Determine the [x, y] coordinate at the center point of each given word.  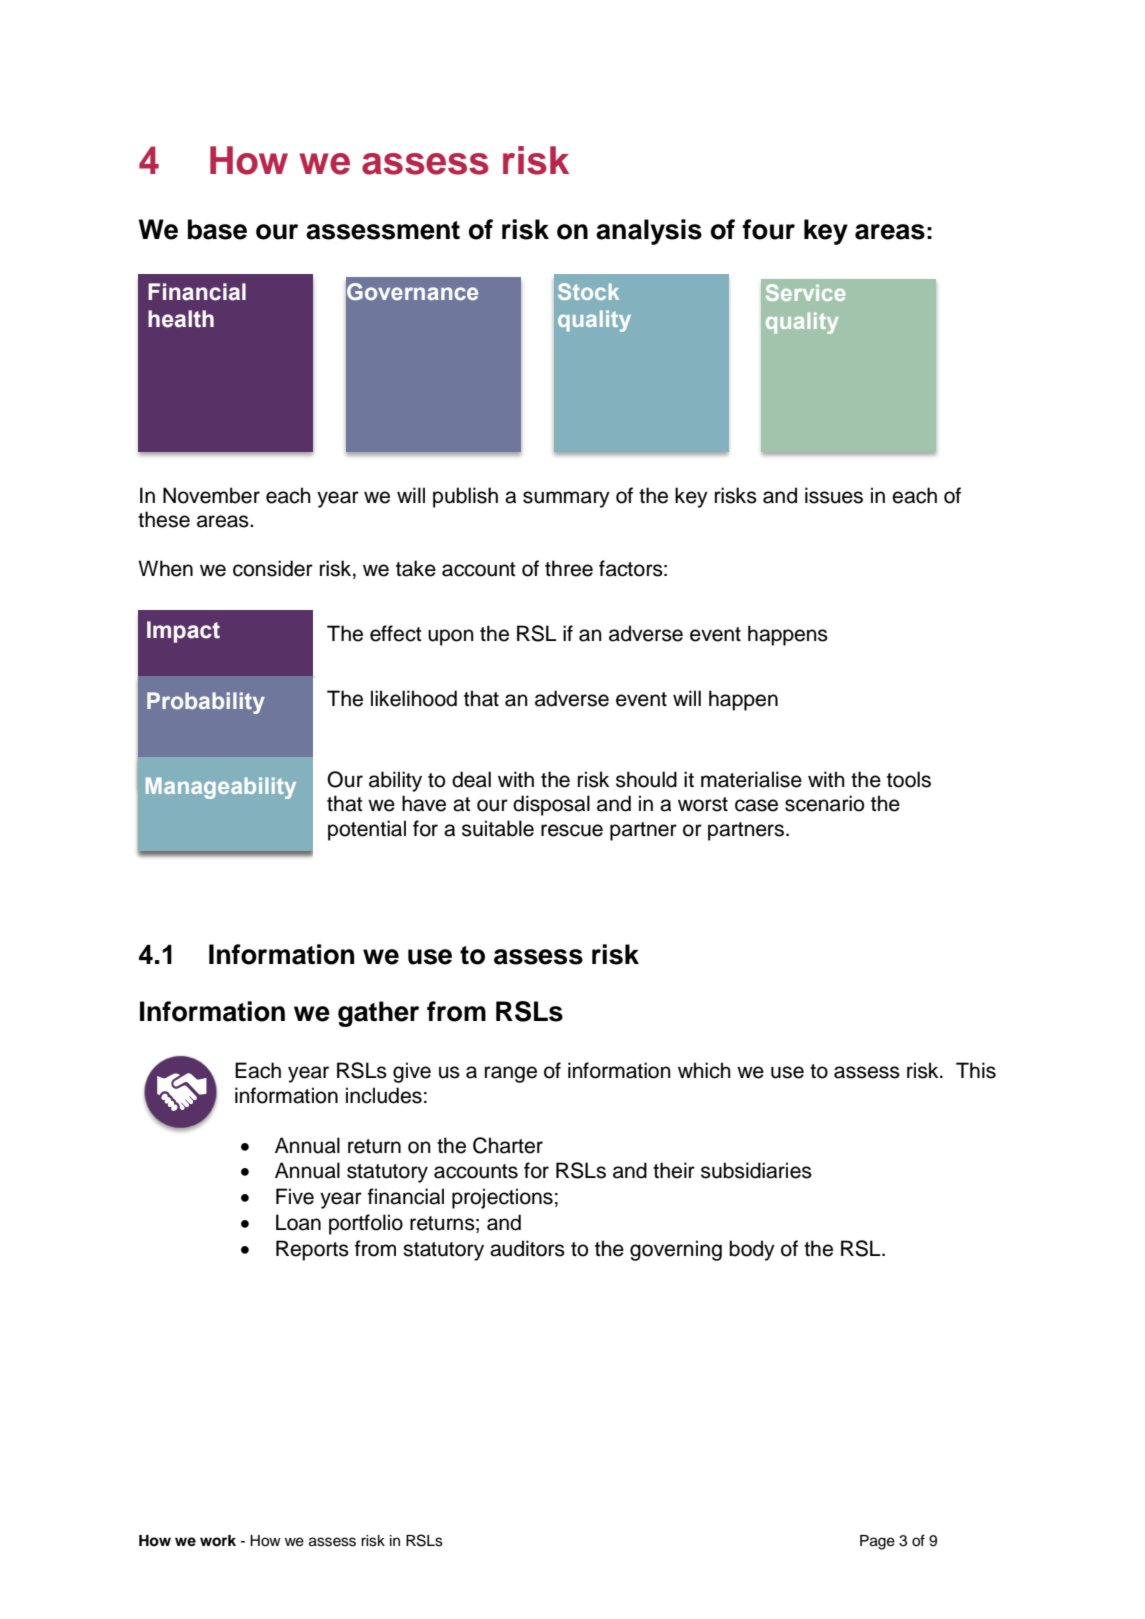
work [218, 1541]
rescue [572, 830]
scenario [824, 803]
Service [805, 292]
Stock [588, 291]
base [217, 229]
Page [877, 1542]
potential [367, 830]
